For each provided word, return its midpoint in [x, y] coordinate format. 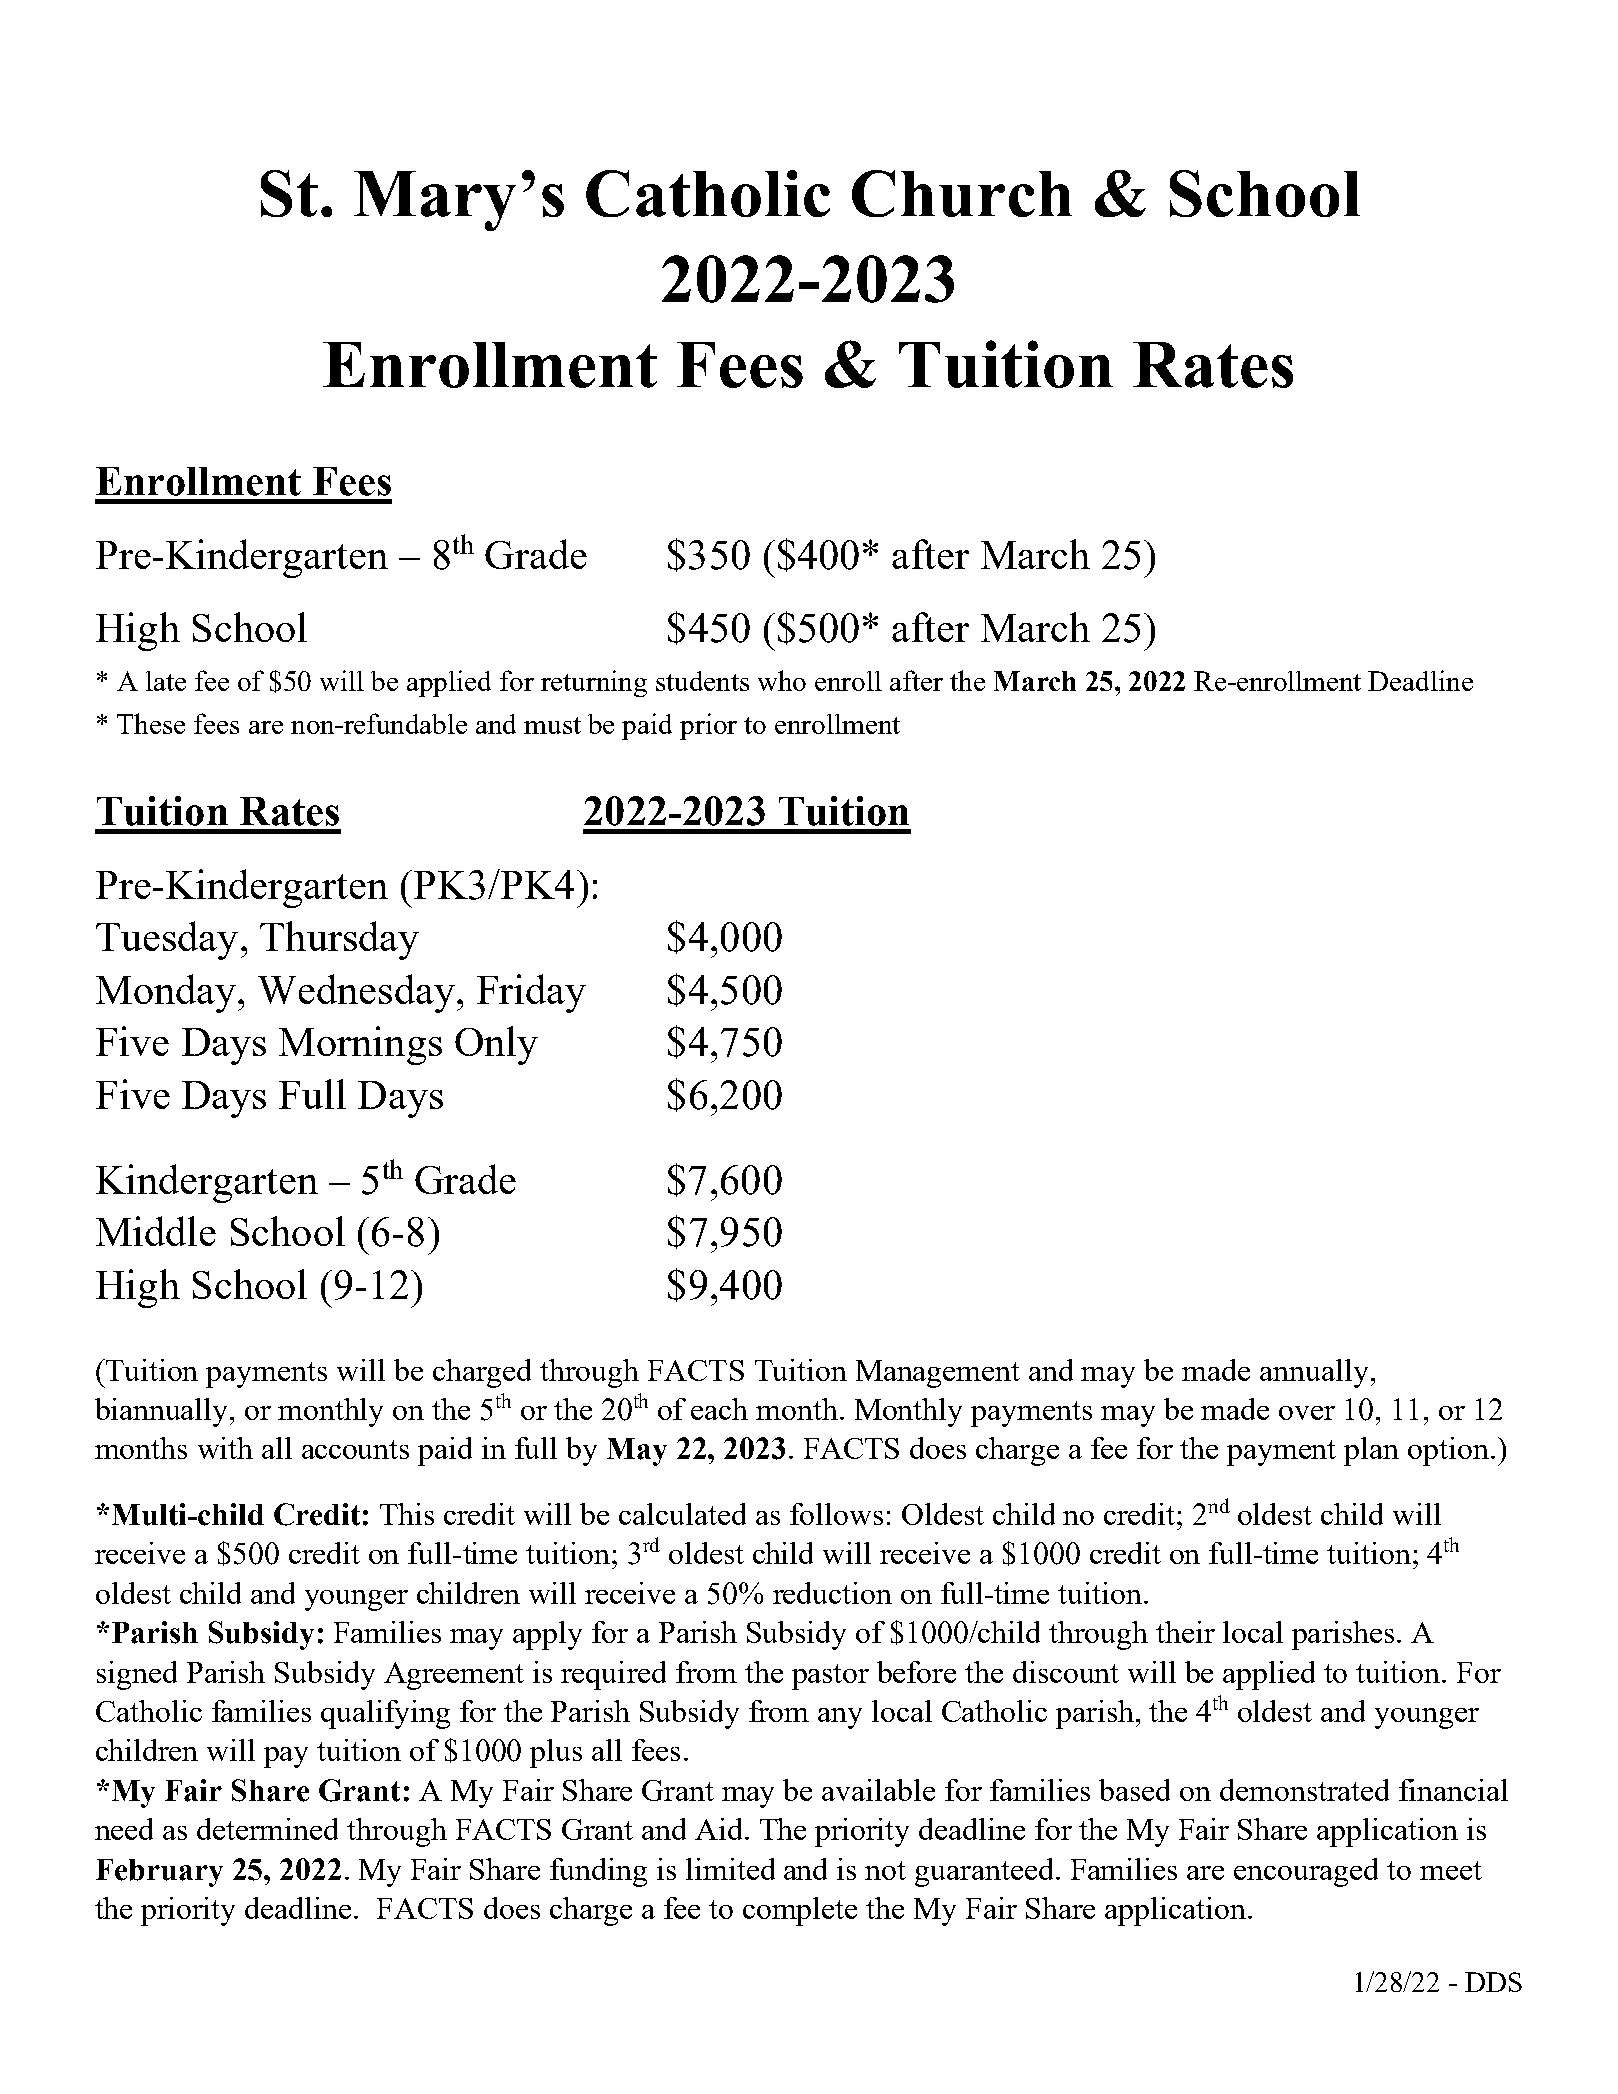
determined [267, 1829]
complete [800, 1911]
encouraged [1306, 1872]
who [782, 680]
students [702, 681]
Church [962, 193]
